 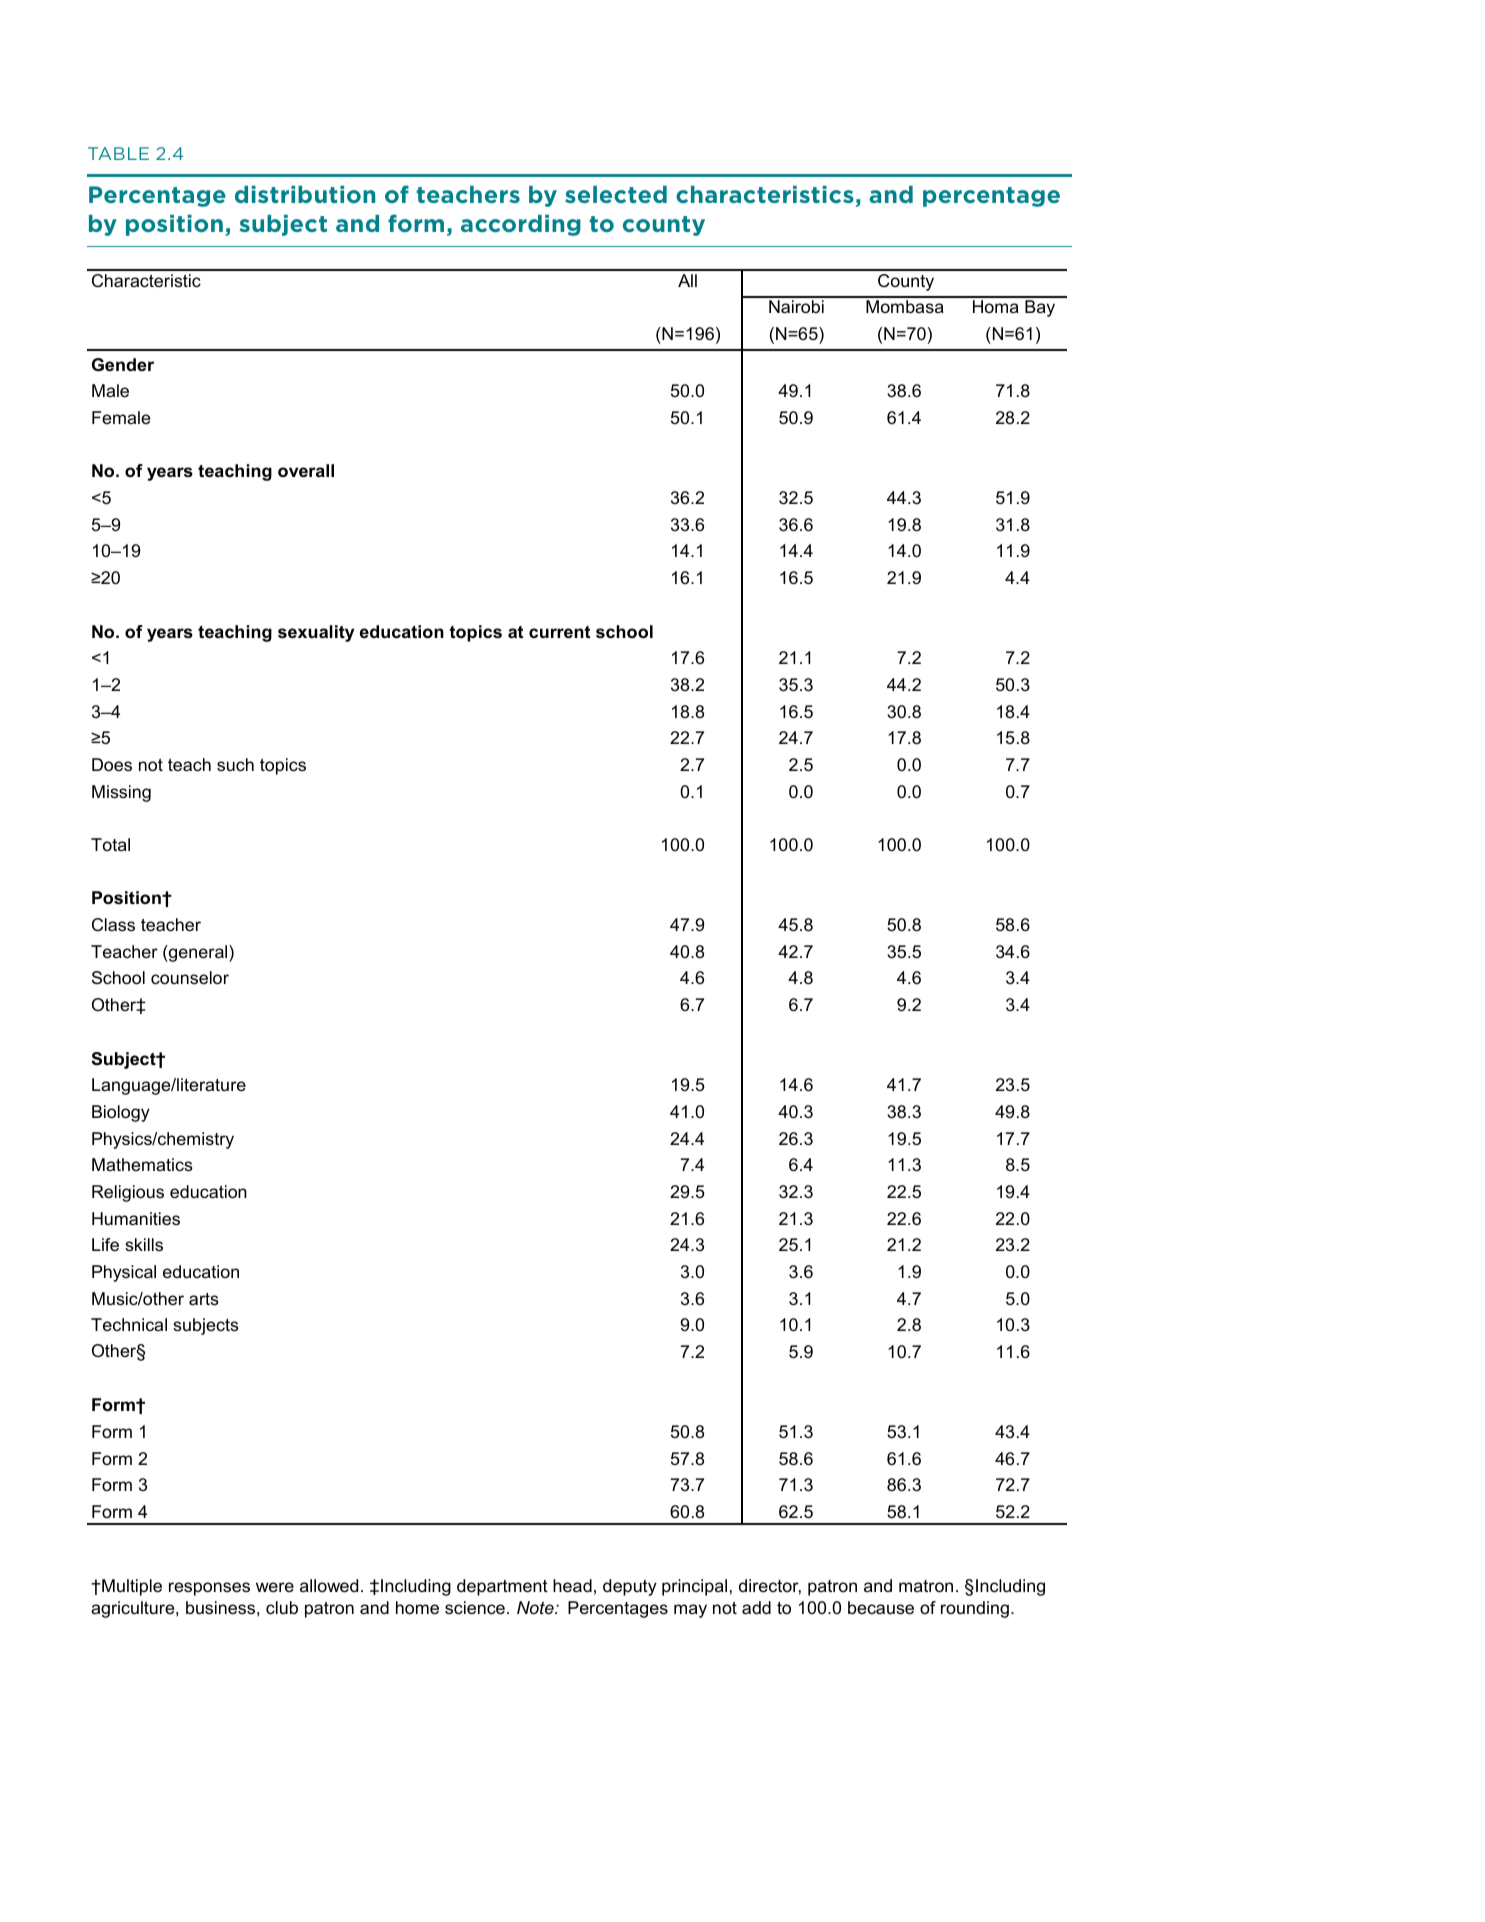 What do you see at coordinates (235, 765) in the image?
I see `such` at bounding box center [235, 765].
